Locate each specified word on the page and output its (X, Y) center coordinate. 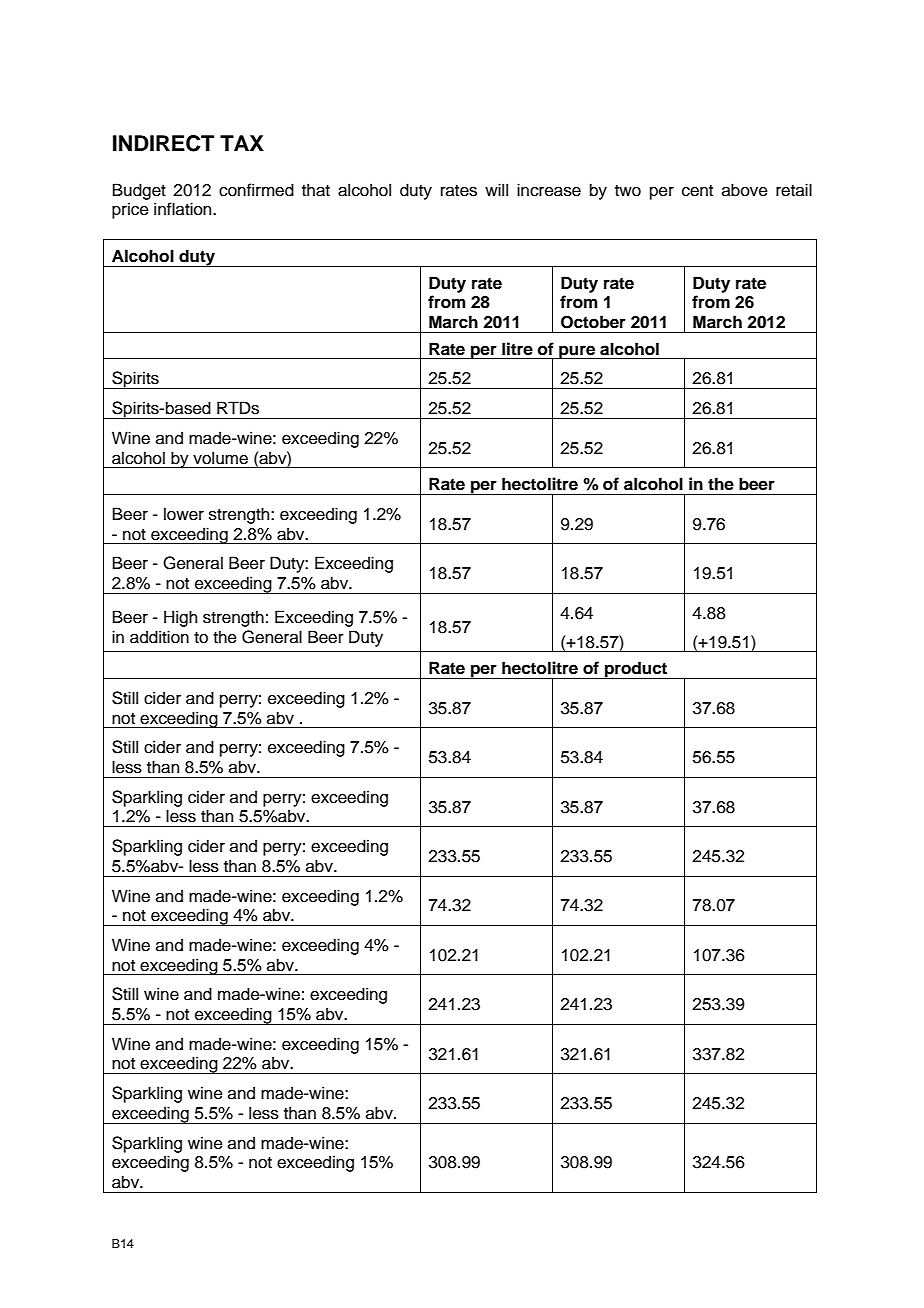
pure (577, 352)
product (636, 670)
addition (159, 637)
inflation (184, 209)
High (180, 618)
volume (220, 458)
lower (184, 514)
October (593, 322)
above (745, 190)
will (496, 189)
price (130, 210)
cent (697, 191)
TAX (242, 143)
